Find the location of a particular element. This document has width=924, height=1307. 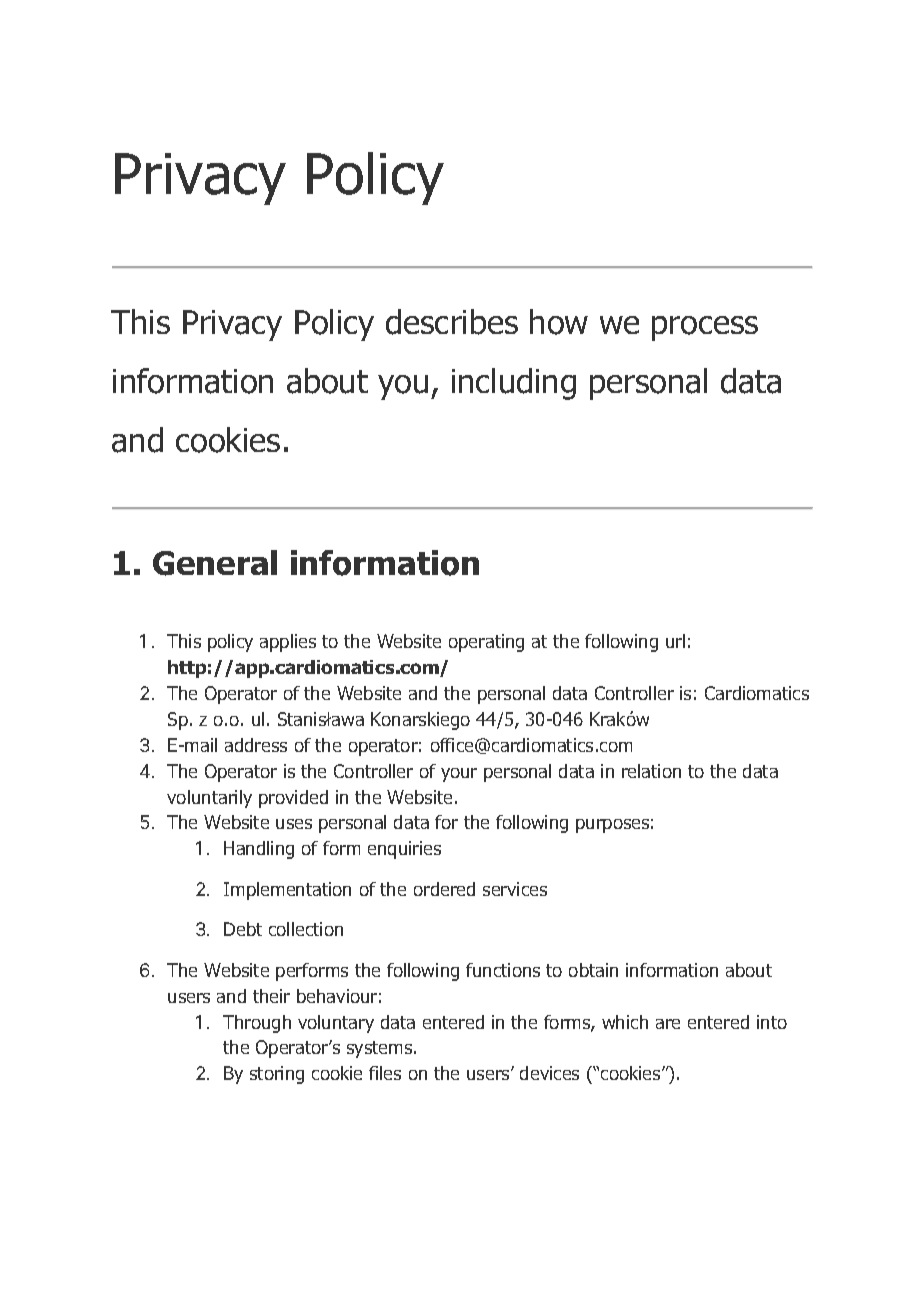

address is located at coordinates (256, 745).
